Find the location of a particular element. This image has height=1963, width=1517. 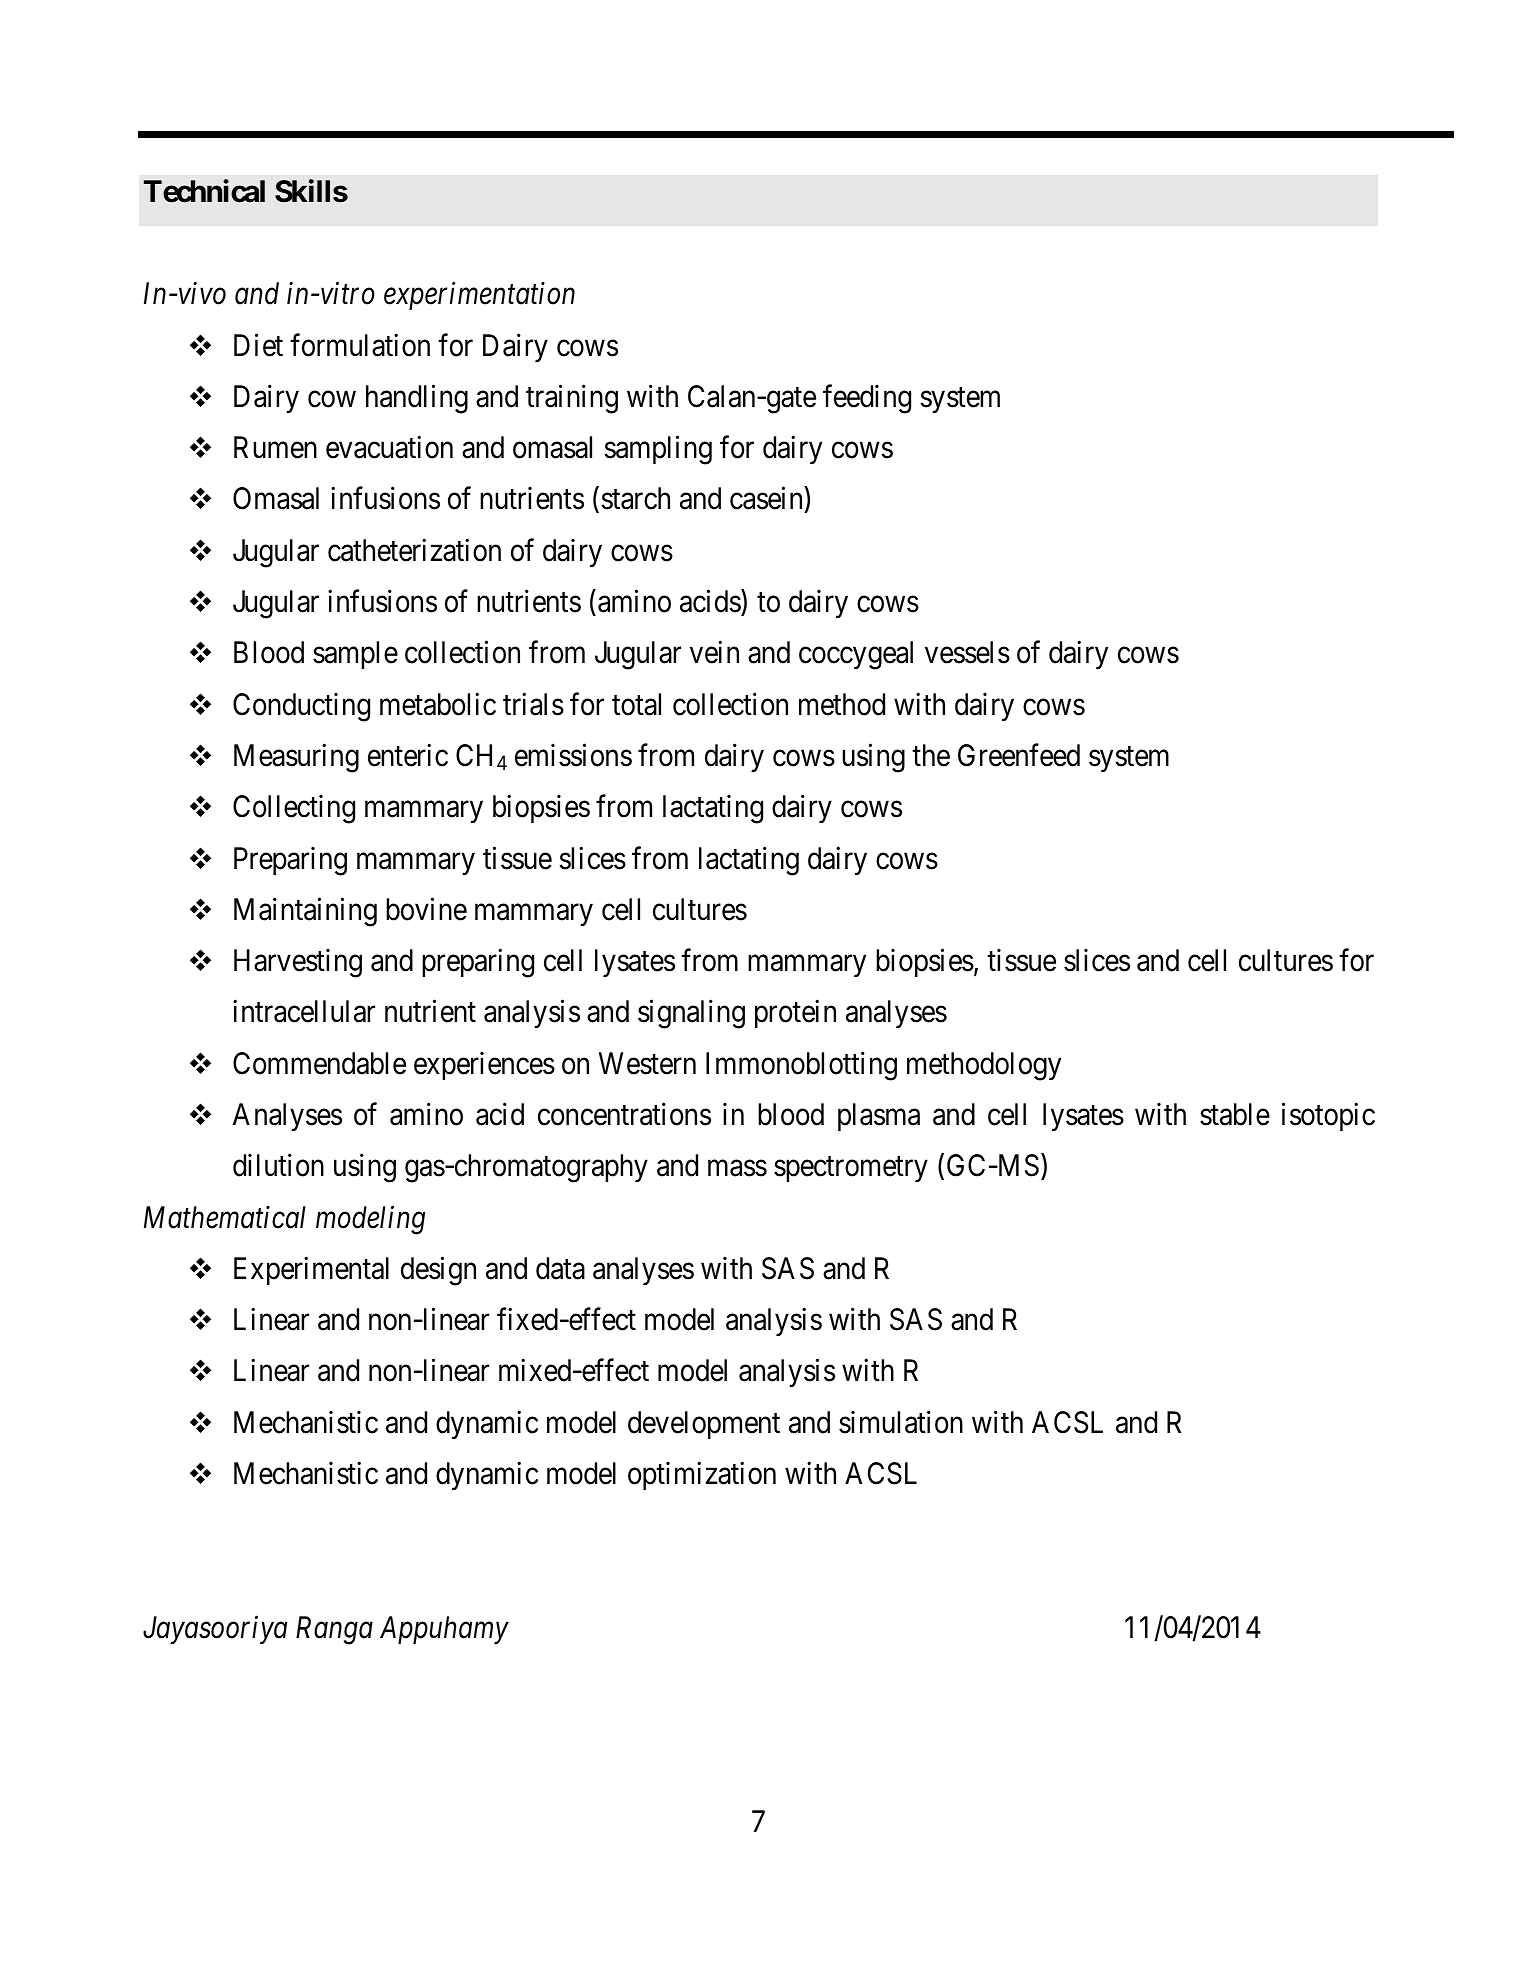

Experimental is located at coordinates (311, 1271).
